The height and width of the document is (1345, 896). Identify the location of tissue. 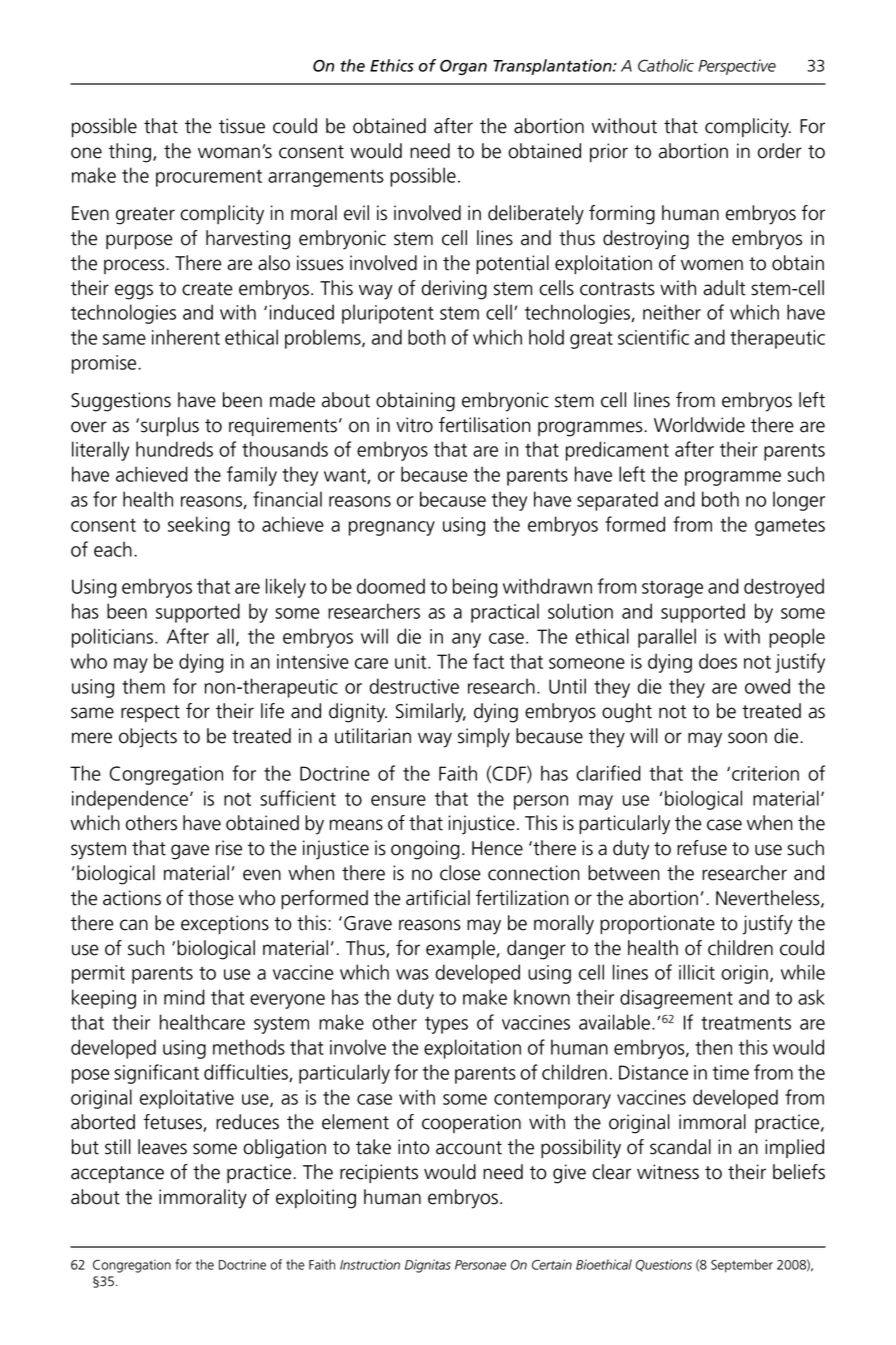
(242, 126).
